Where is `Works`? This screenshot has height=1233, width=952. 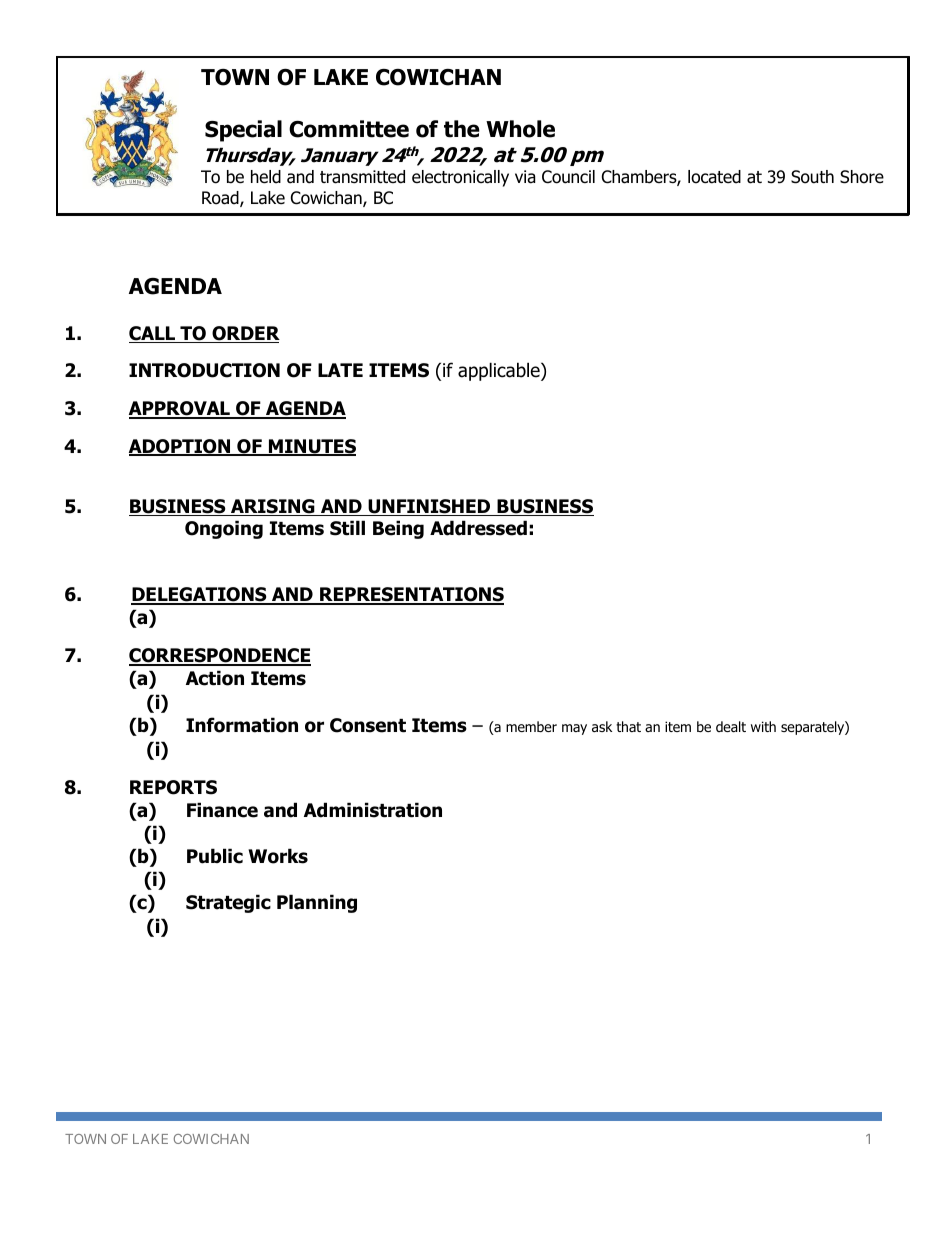
Works is located at coordinates (278, 856).
